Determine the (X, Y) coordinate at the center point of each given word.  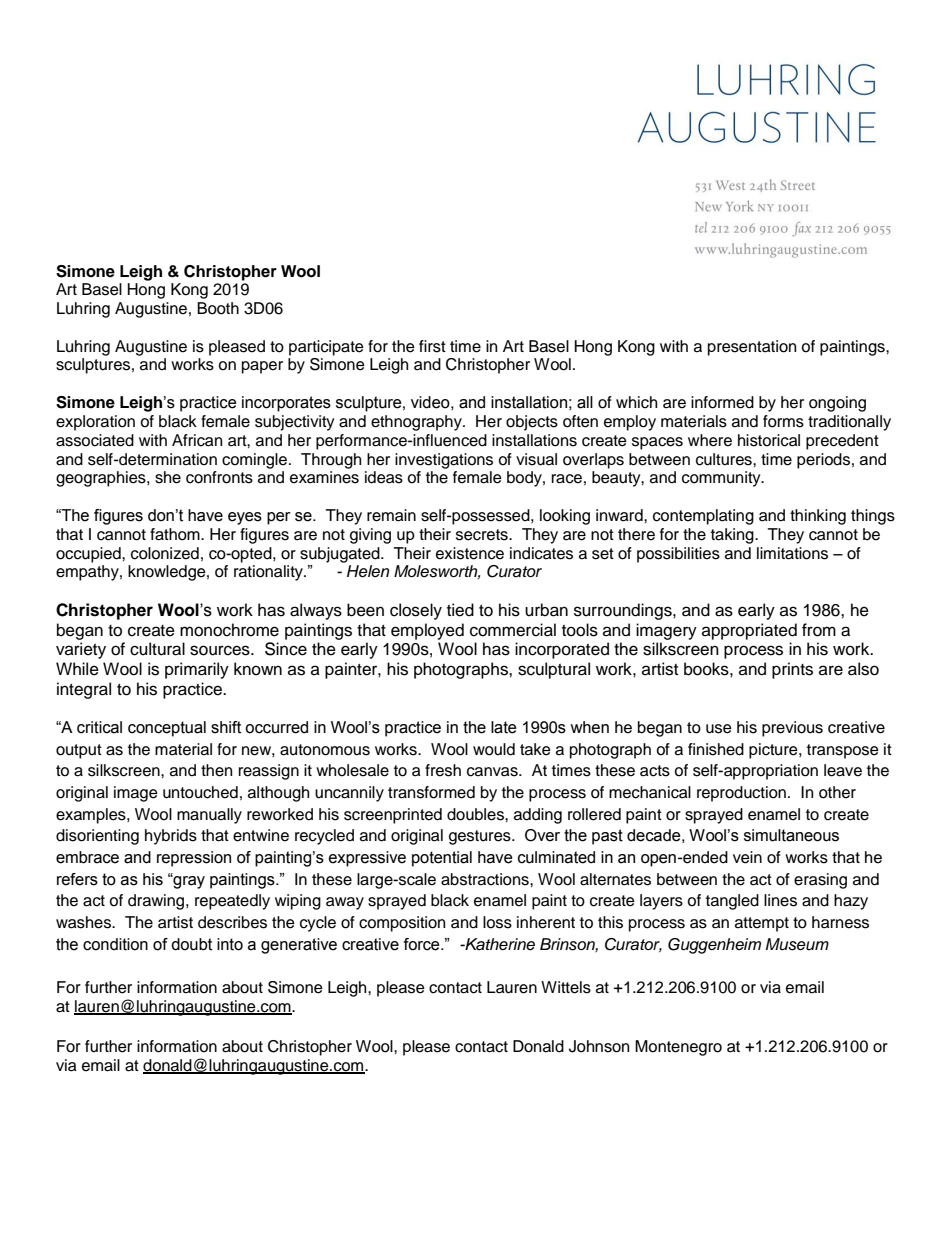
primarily (197, 670)
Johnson (599, 1046)
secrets (483, 535)
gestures (481, 837)
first (432, 346)
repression (194, 859)
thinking (818, 517)
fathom (176, 534)
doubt (191, 944)
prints (792, 670)
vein (747, 857)
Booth (218, 308)
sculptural (554, 670)
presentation (752, 348)
